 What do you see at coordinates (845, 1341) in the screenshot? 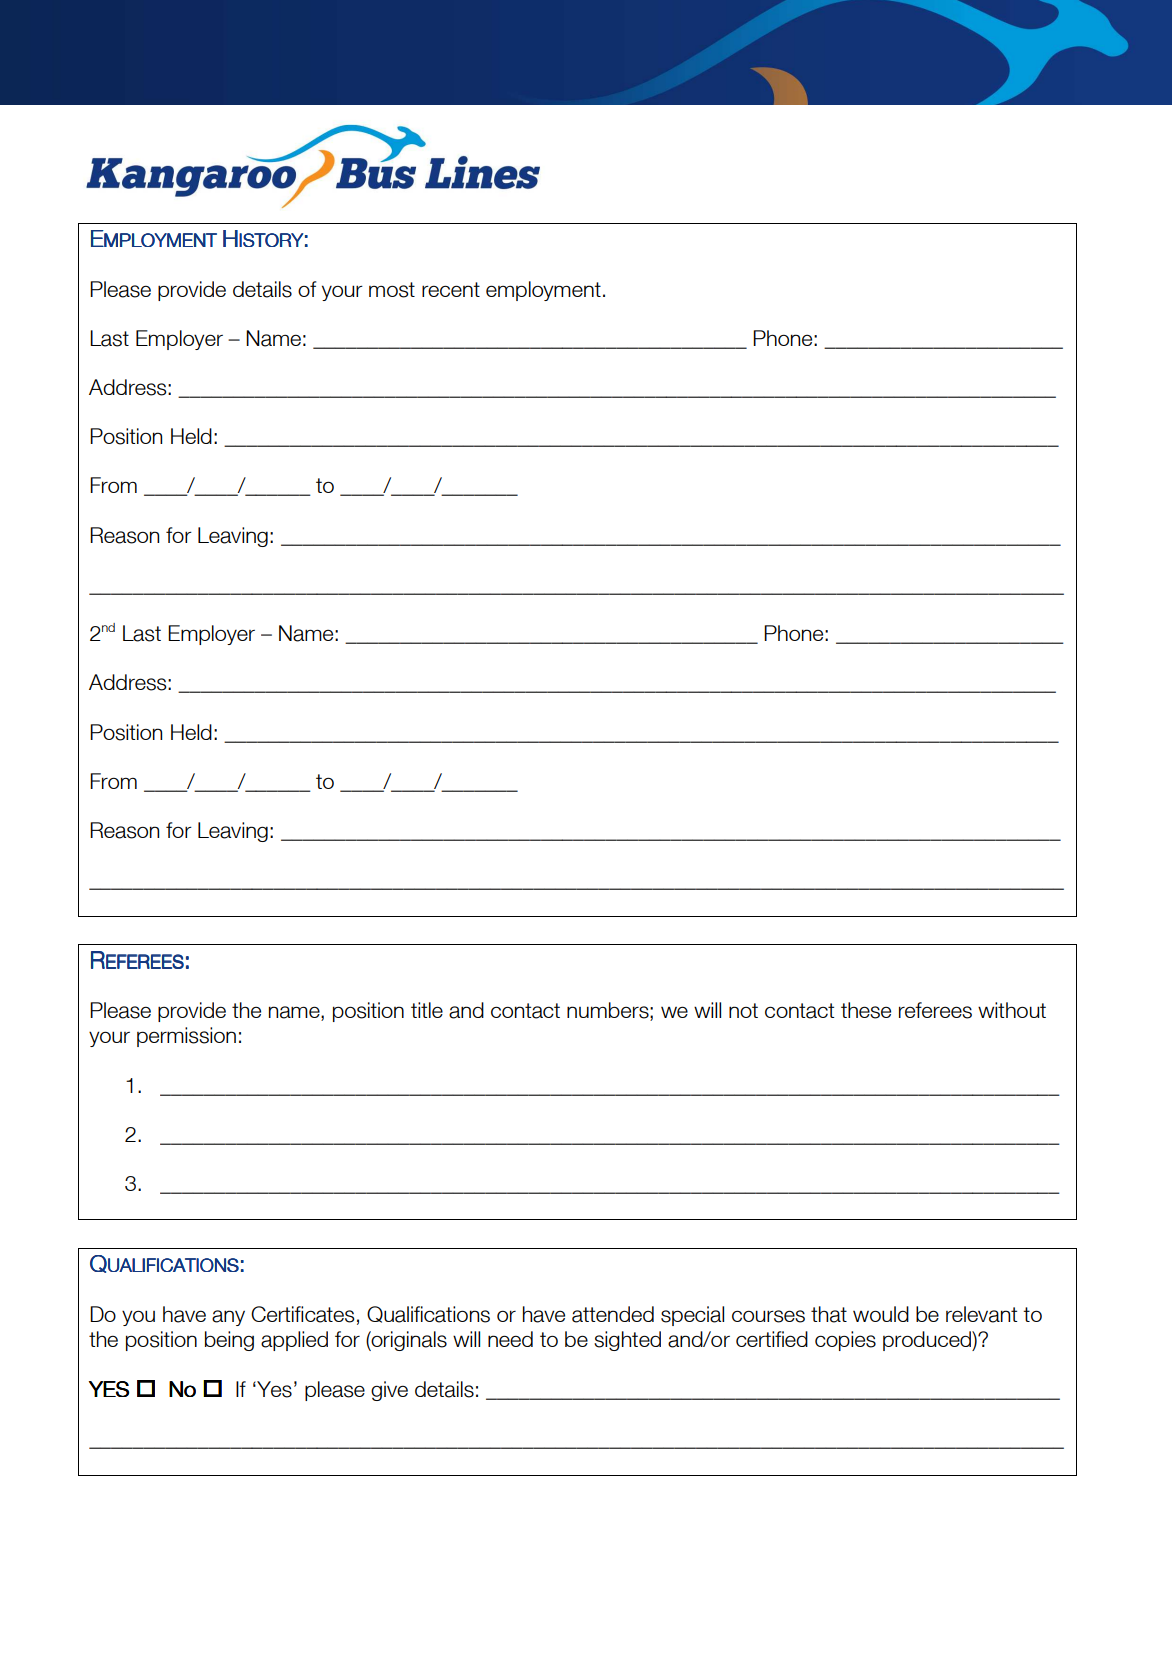
I see `copies` at bounding box center [845, 1341].
